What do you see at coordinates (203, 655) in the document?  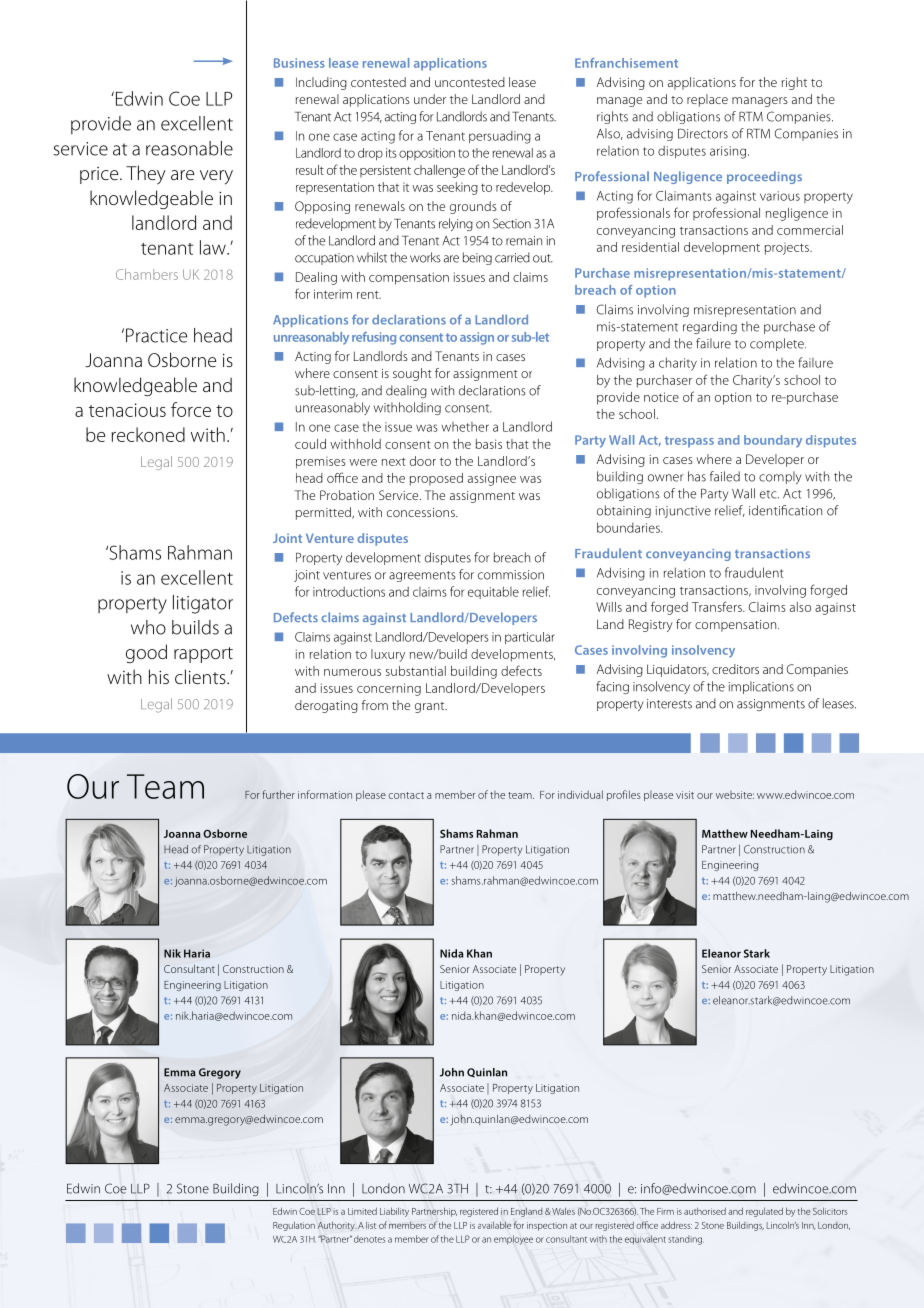 I see `rapport` at bounding box center [203, 655].
